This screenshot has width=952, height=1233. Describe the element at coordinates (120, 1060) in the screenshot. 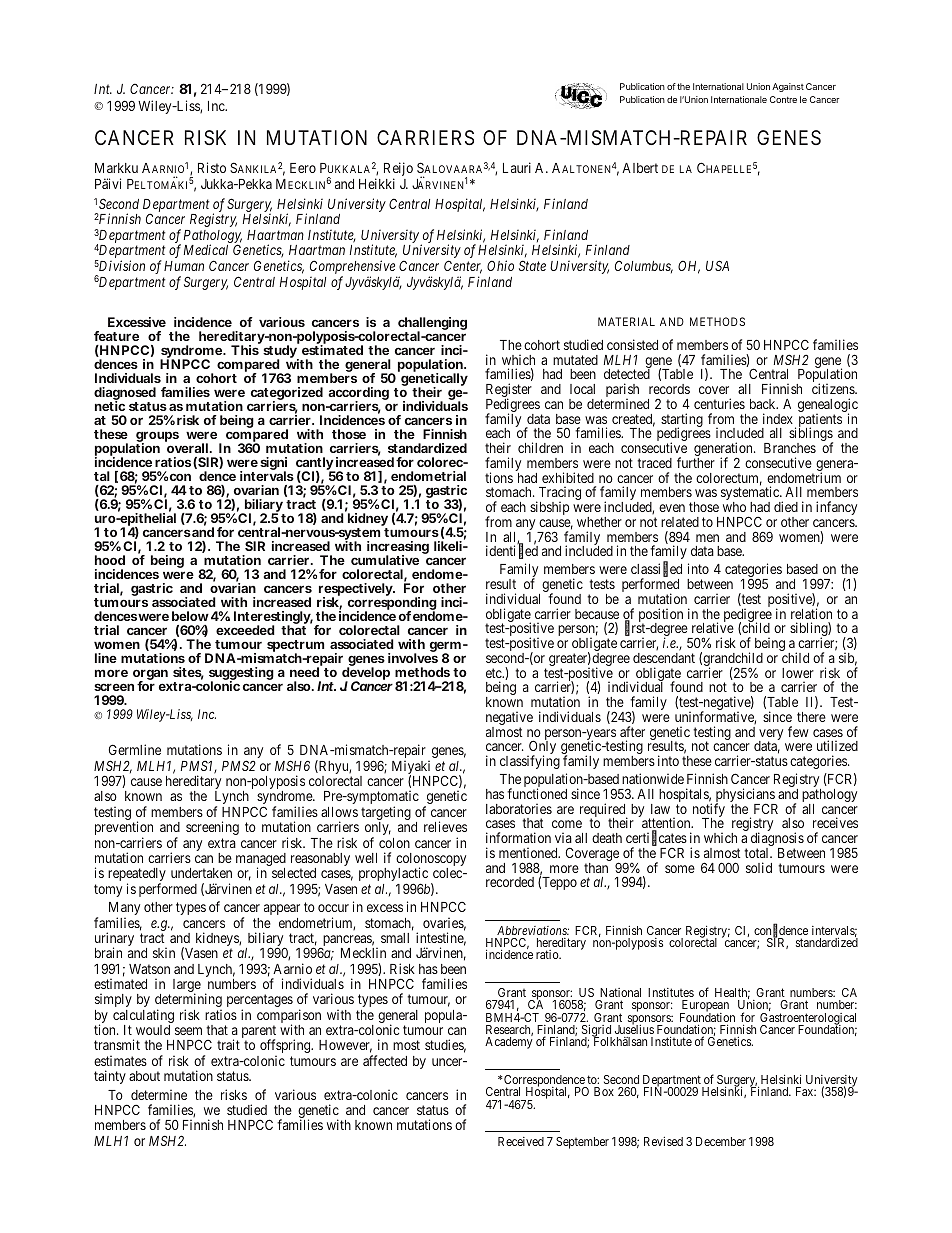

I see `estimates` at that location.
